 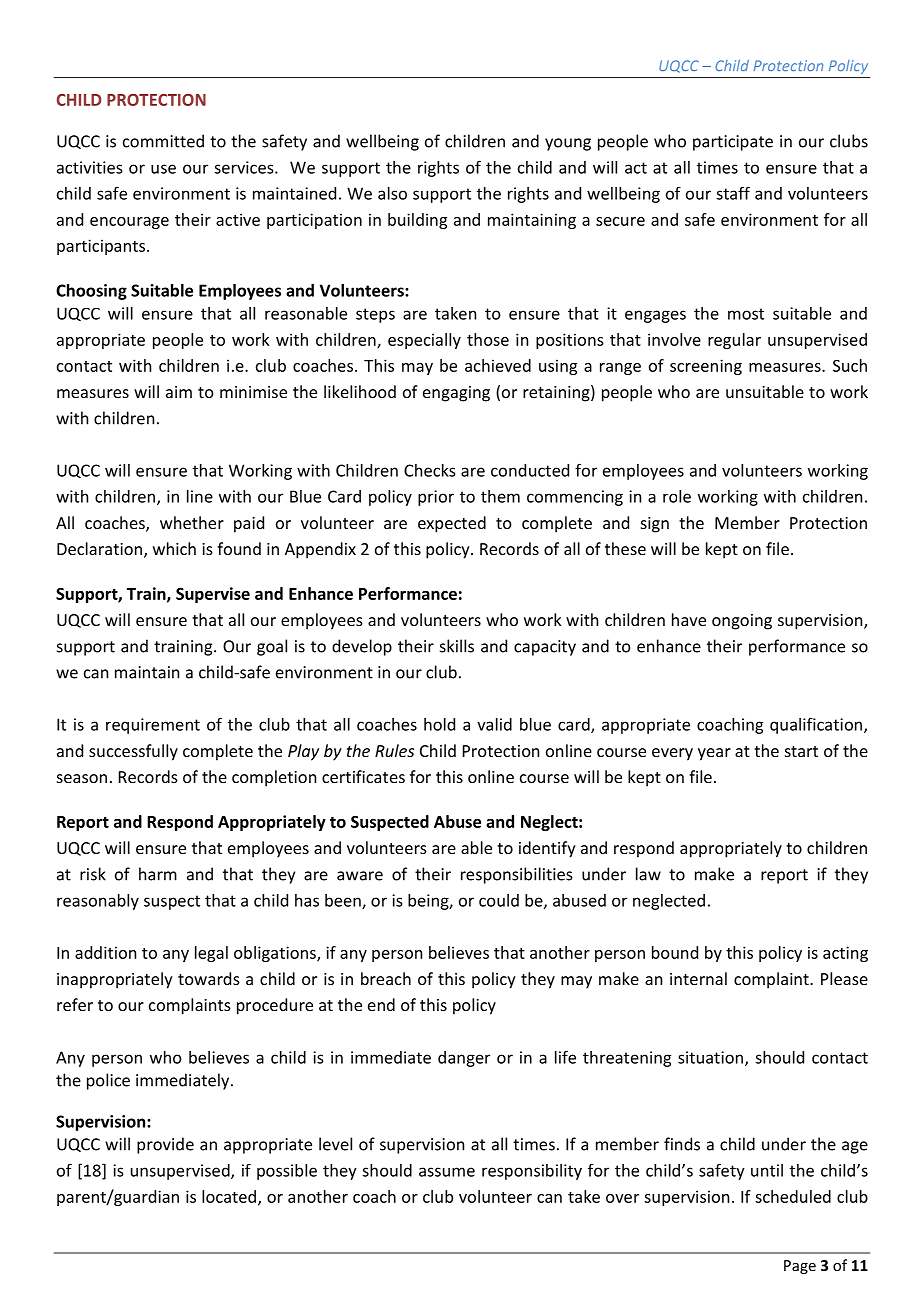 I want to click on internal, so click(x=698, y=978).
